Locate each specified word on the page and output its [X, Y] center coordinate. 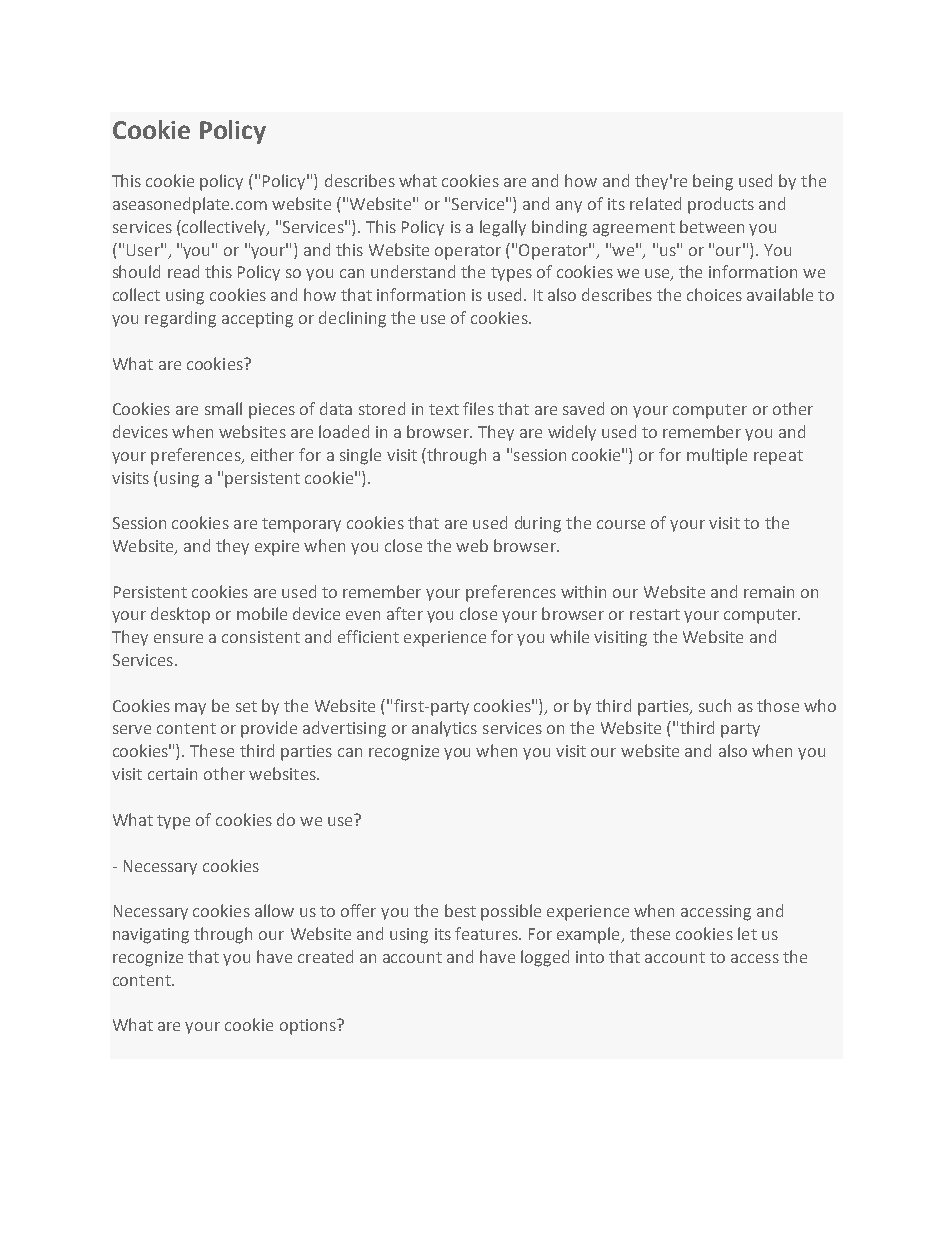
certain [172, 774]
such [715, 705]
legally [503, 228]
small [223, 408]
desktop [180, 615]
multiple [717, 456]
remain [769, 592]
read [183, 271]
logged [545, 958]
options [309, 1027]
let [747, 933]
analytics [444, 729]
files [478, 408]
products [721, 205]
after [405, 613]
